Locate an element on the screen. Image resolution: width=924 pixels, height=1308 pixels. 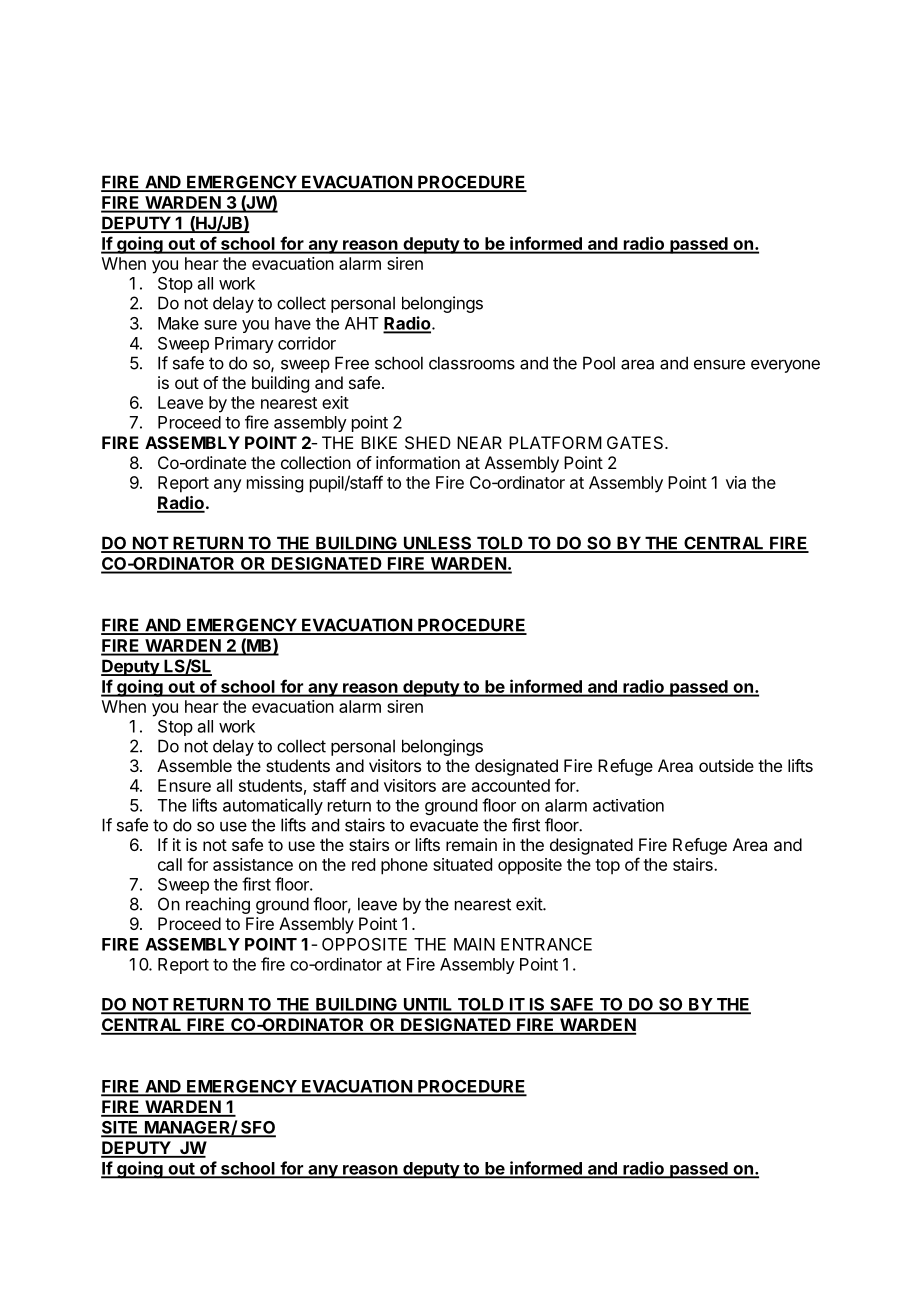
UNTIL is located at coordinates (428, 1005).
